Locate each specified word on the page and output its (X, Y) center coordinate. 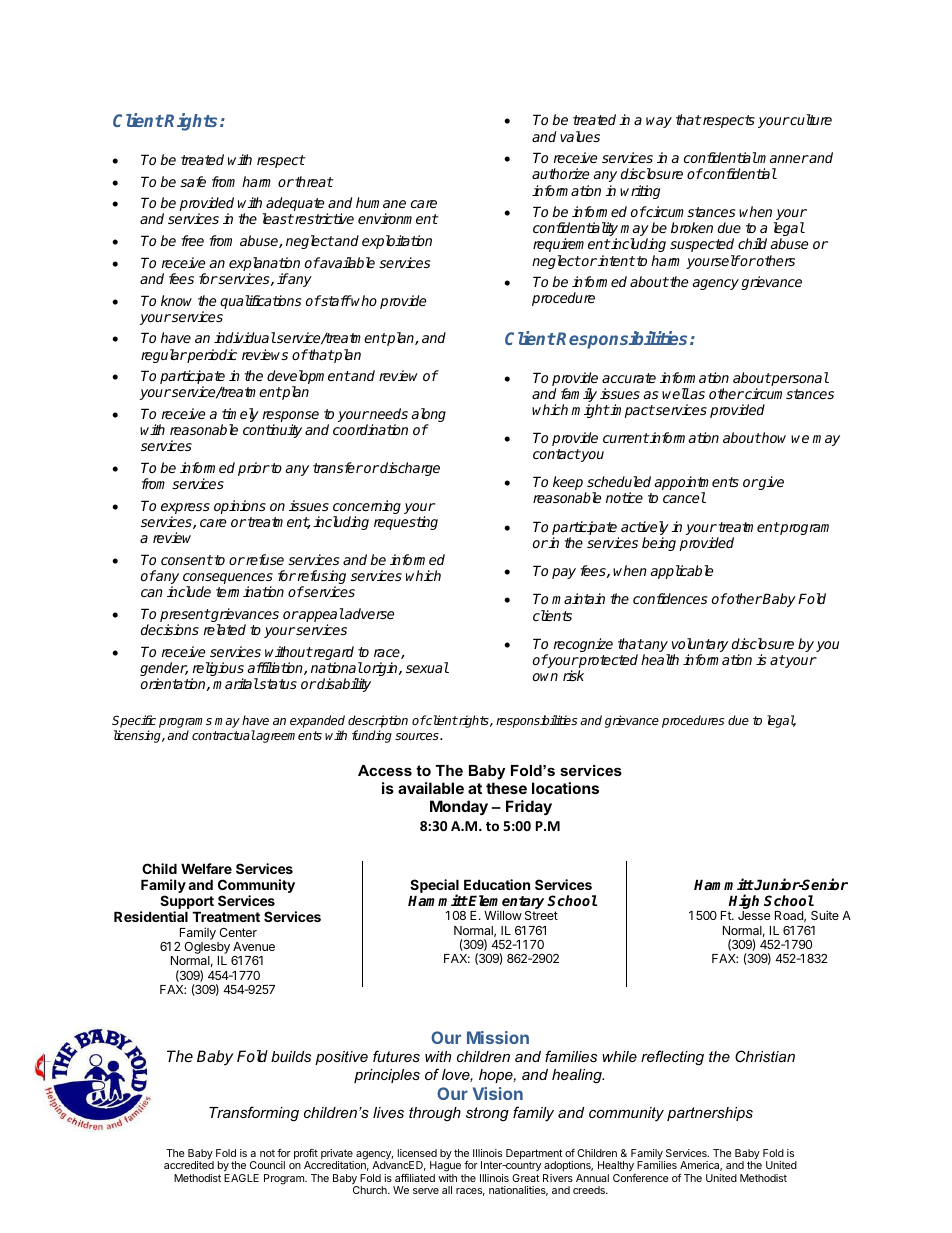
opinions (240, 507)
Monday (459, 807)
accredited (189, 1165)
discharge (410, 469)
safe (193, 181)
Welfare (206, 868)
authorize (560, 173)
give (770, 483)
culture (810, 119)
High (743, 903)
